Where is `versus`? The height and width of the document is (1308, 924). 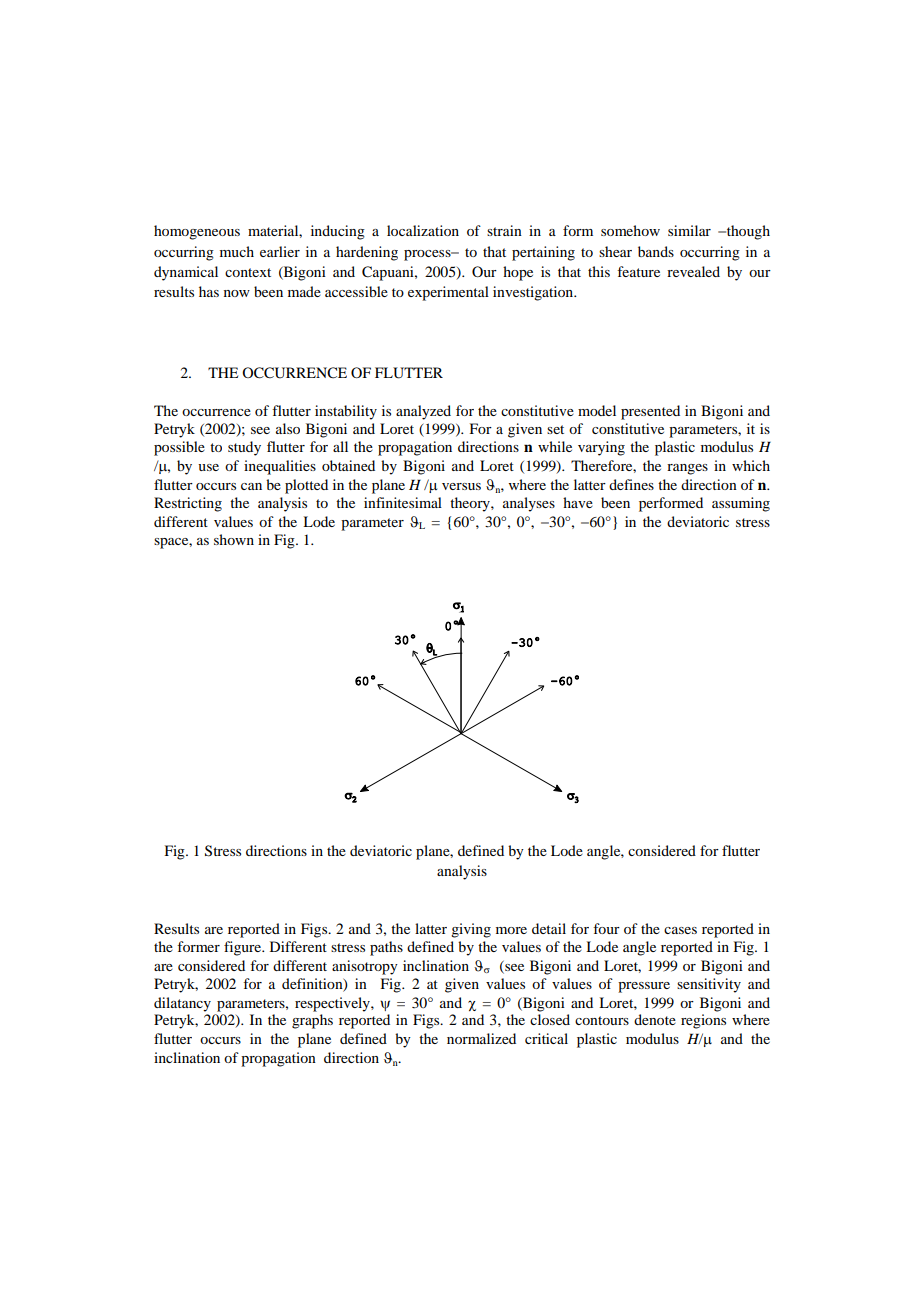 versus is located at coordinates (461, 486).
